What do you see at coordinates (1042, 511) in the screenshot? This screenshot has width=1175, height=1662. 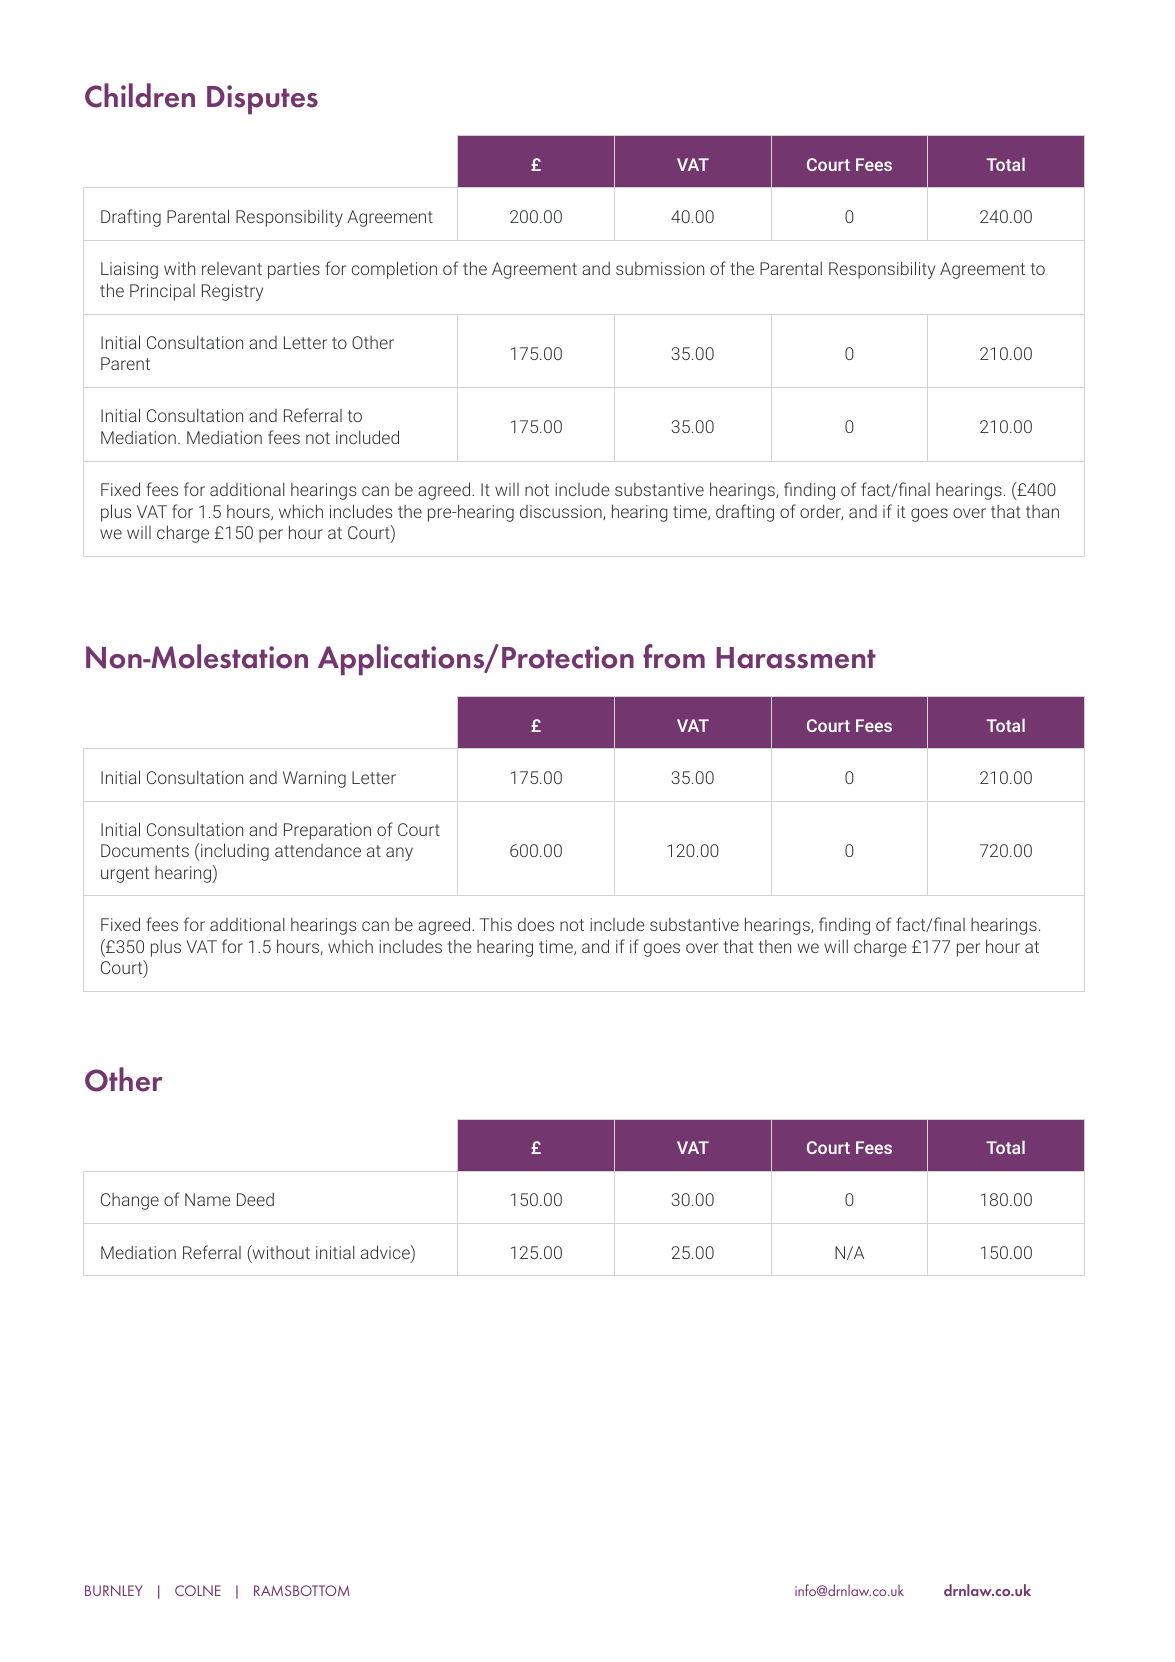 I see `than` at bounding box center [1042, 511].
